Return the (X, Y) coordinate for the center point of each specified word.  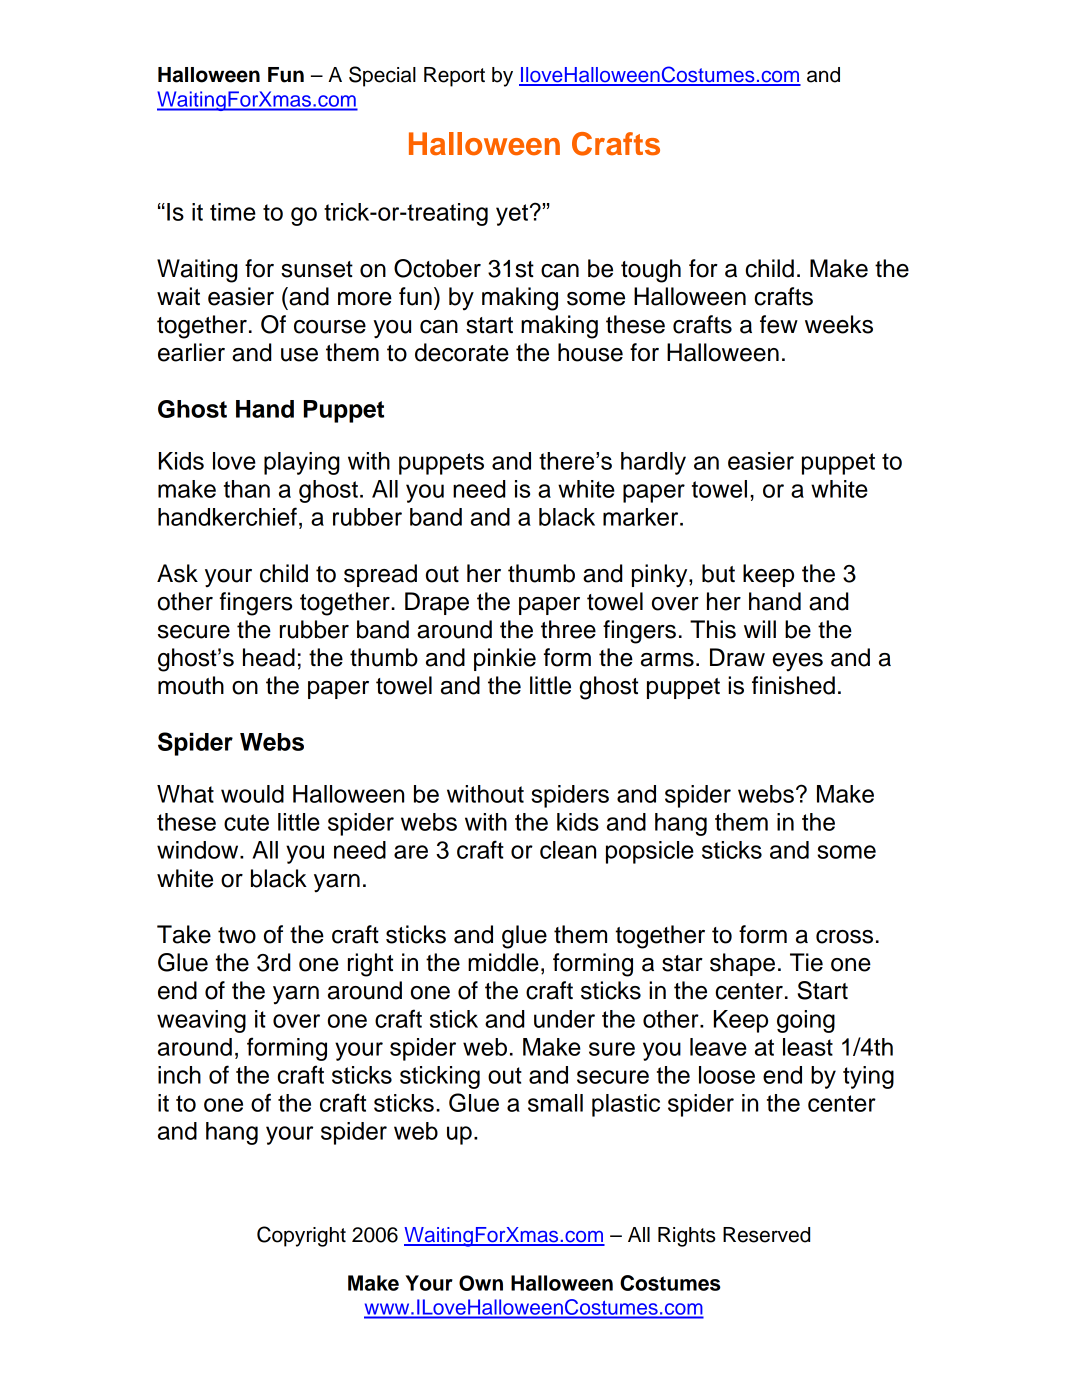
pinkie (505, 659)
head (269, 657)
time (233, 212)
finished (793, 685)
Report (454, 77)
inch (179, 1075)
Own (481, 1283)
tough (651, 271)
